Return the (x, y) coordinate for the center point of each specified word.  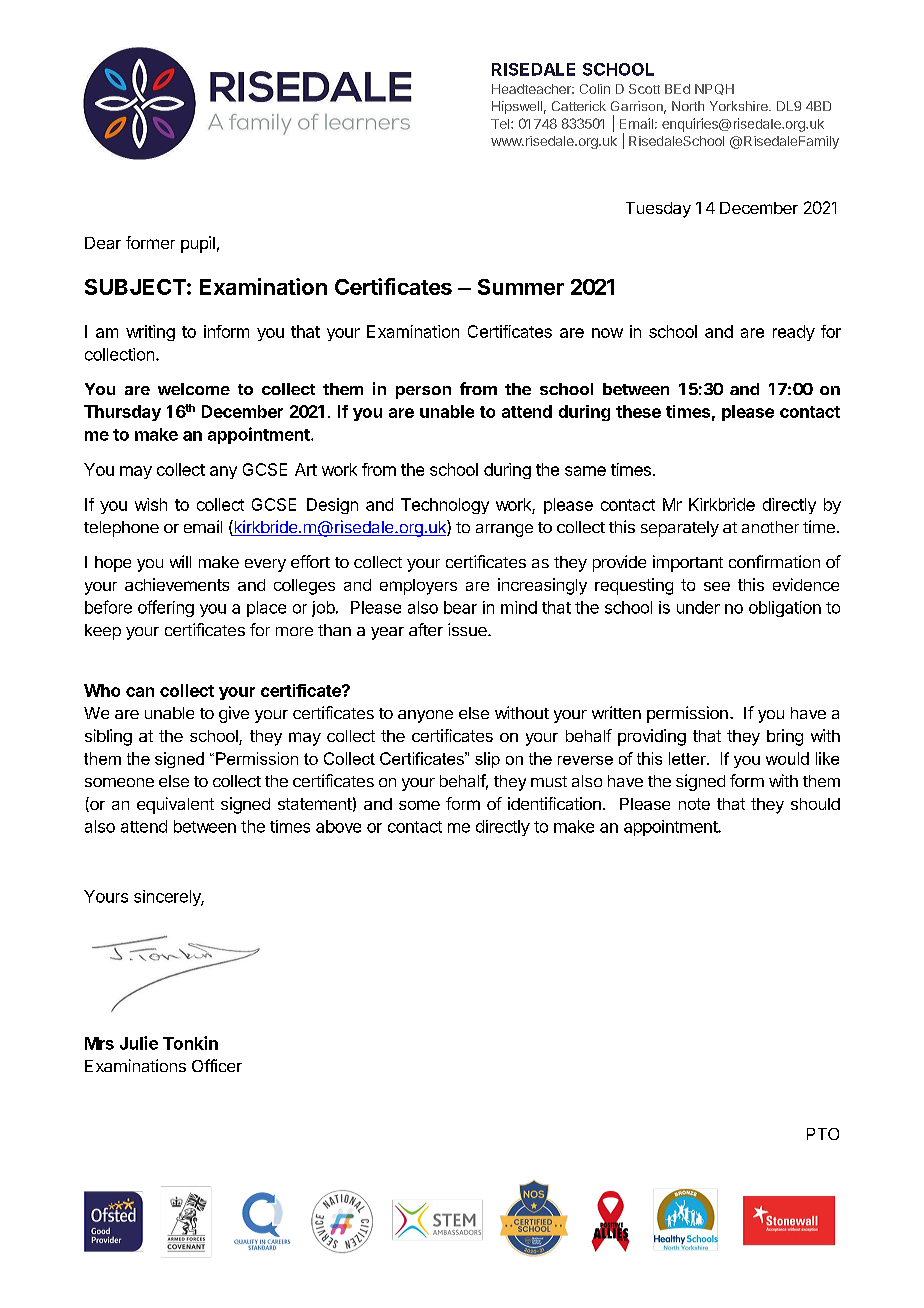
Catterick (579, 106)
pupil (198, 244)
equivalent (175, 805)
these (638, 411)
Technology (445, 506)
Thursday (122, 413)
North (688, 106)
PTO (823, 1134)
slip (487, 760)
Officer (217, 1065)
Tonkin (190, 1043)
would (787, 758)
